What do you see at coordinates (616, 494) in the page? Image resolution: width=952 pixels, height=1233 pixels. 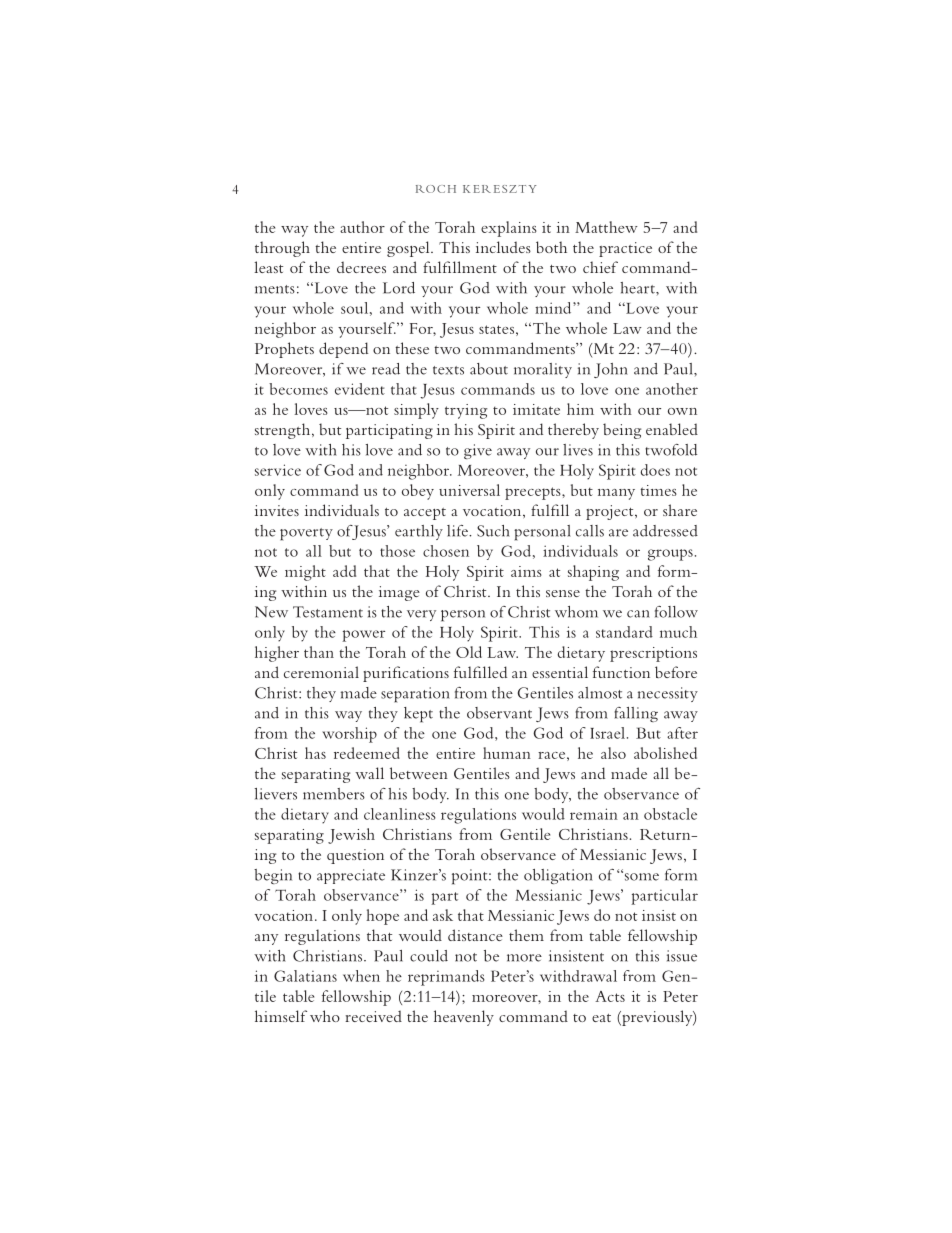 I see `many` at bounding box center [616, 494].
